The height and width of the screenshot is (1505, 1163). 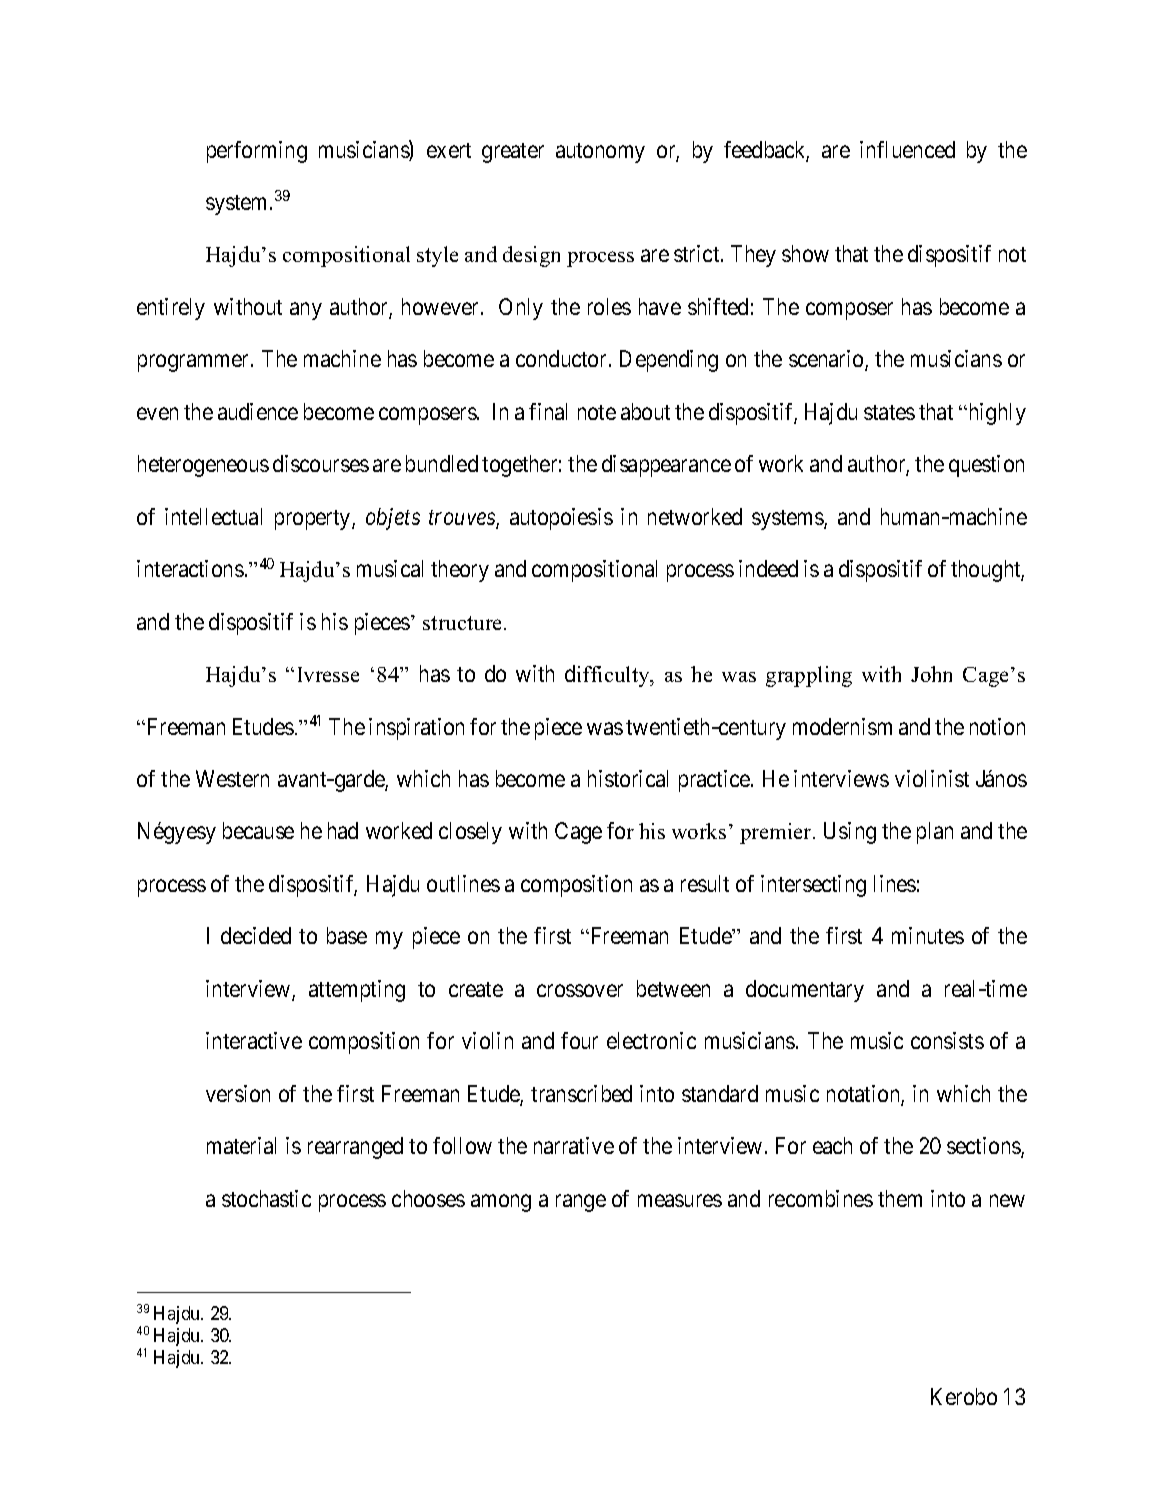 I want to click on stochastic, so click(x=266, y=1198).
